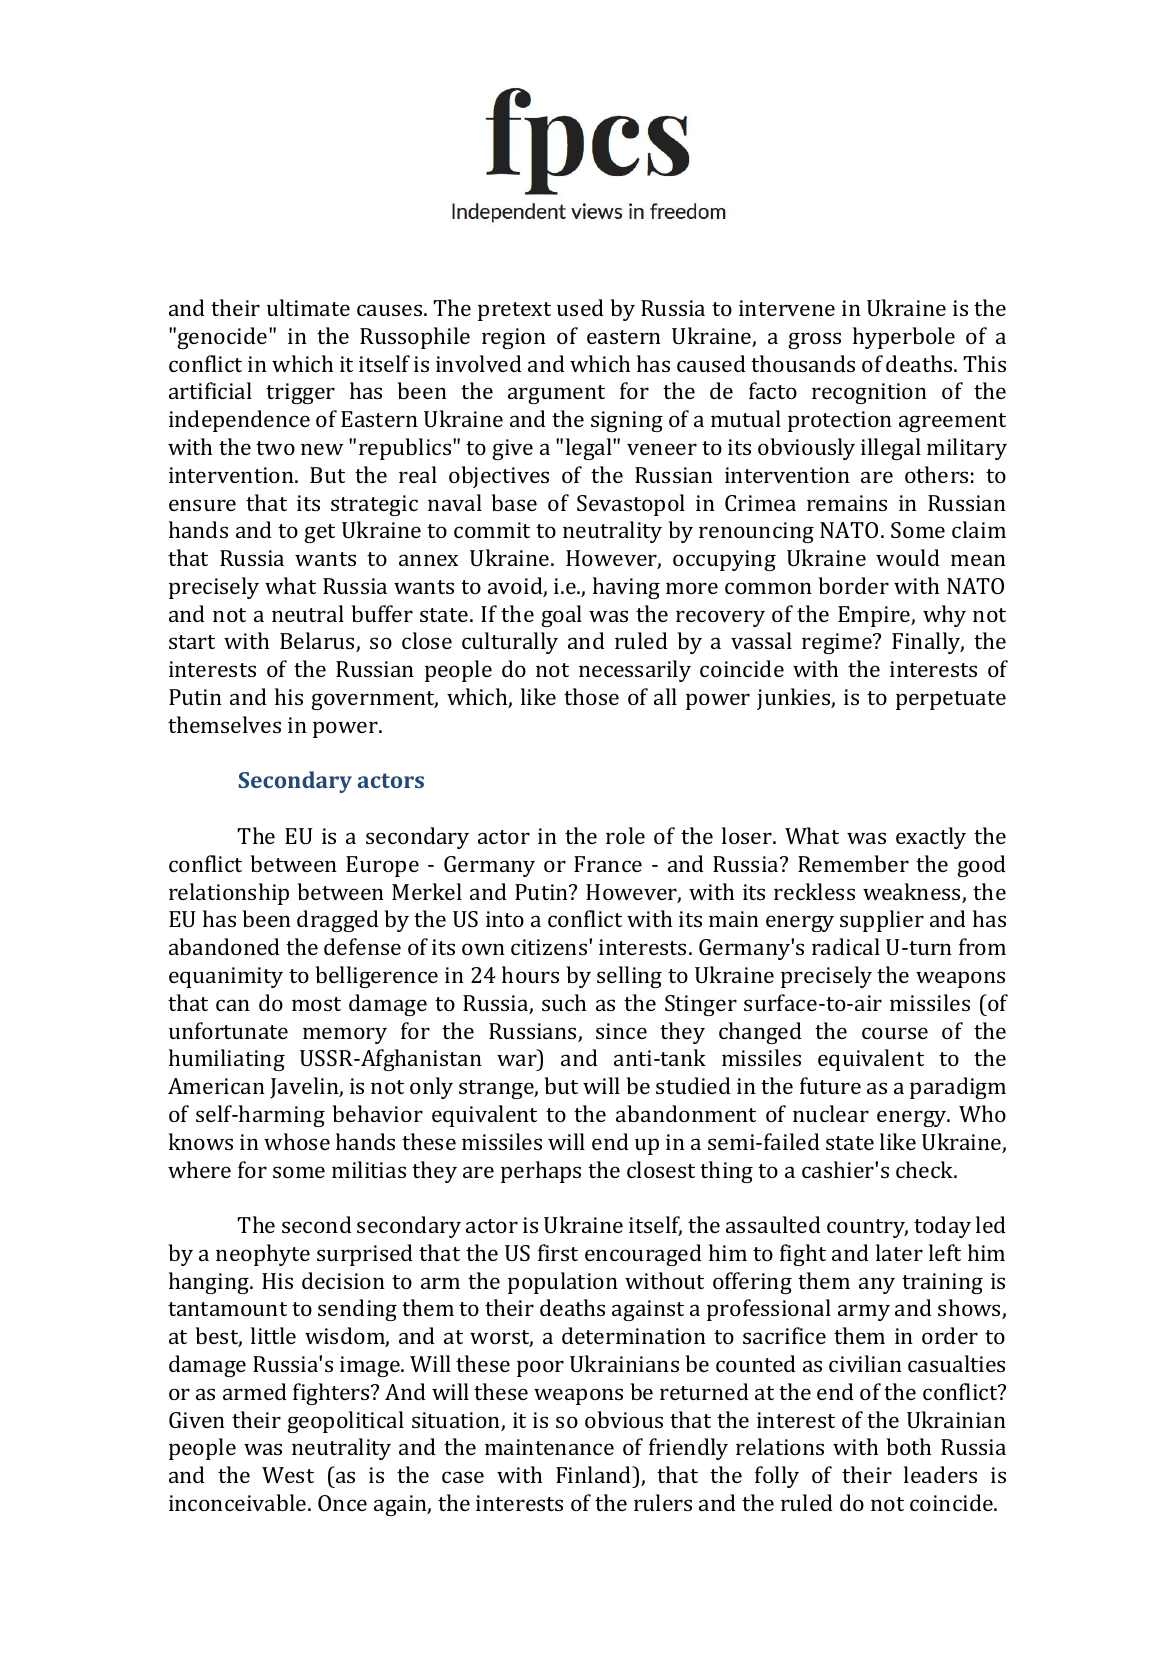 The image size is (1175, 1663). What do you see at coordinates (951, 700) in the screenshot?
I see `perpetuate` at bounding box center [951, 700].
